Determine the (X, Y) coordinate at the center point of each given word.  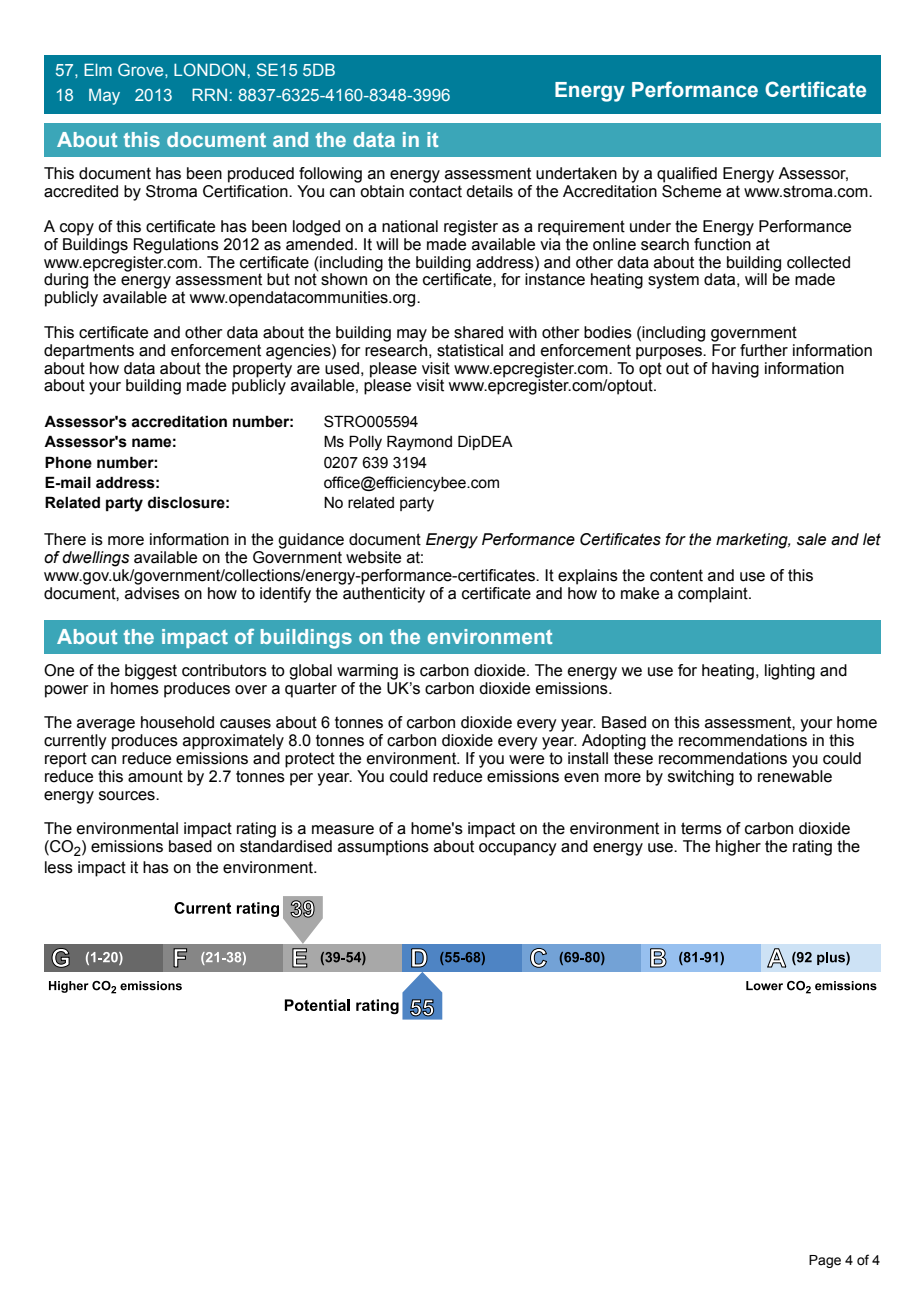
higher (738, 848)
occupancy (518, 849)
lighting (790, 672)
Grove (142, 69)
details (489, 191)
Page (825, 1261)
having (735, 370)
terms (701, 828)
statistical (470, 350)
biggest (151, 672)
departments (89, 352)
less (59, 867)
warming (367, 672)
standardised (286, 846)
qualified (687, 175)
